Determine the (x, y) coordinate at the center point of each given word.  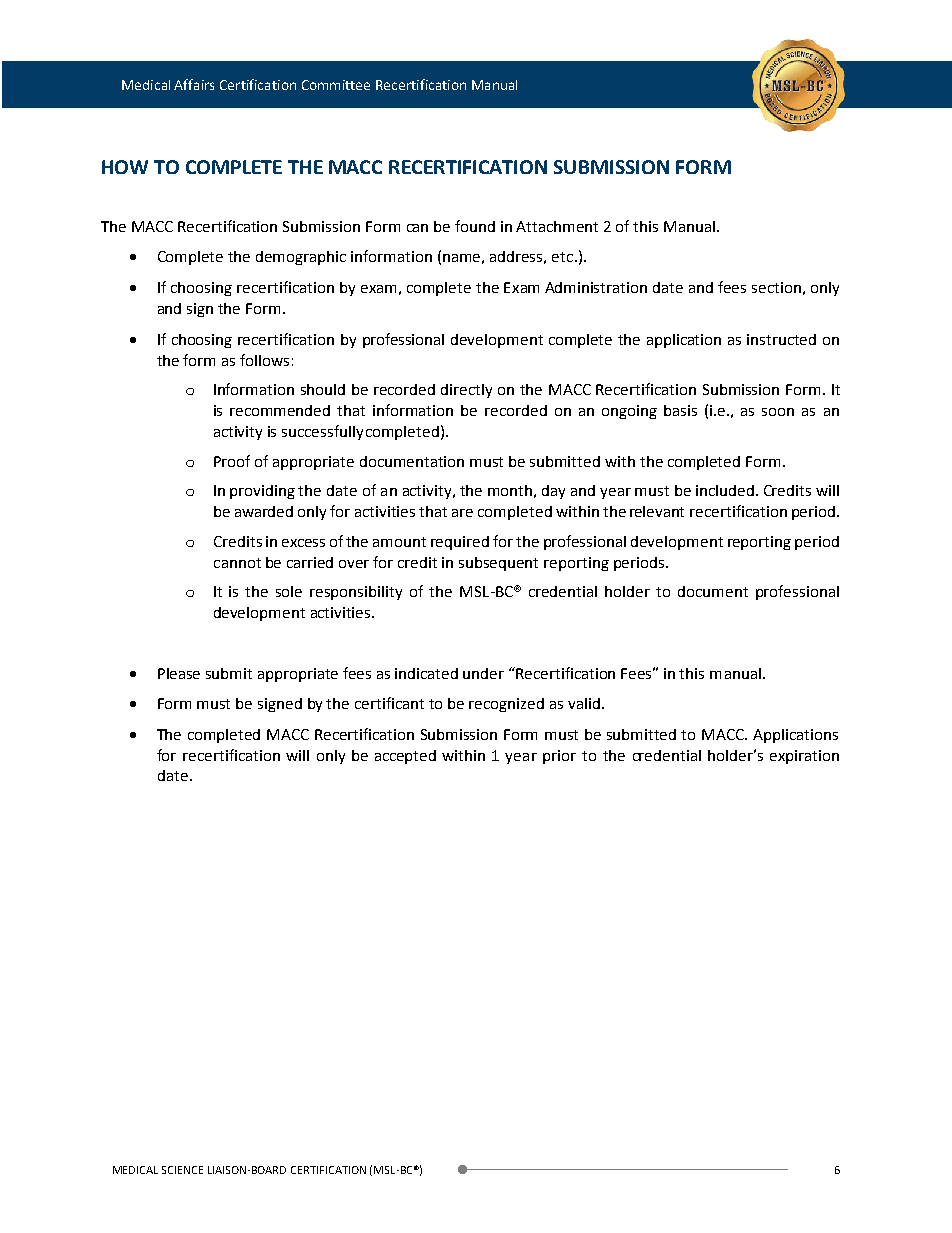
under (483, 673)
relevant (657, 511)
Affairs (194, 84)
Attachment (557, 226)
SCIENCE (182, 1170)
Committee (336, 85)
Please (179, 673)
